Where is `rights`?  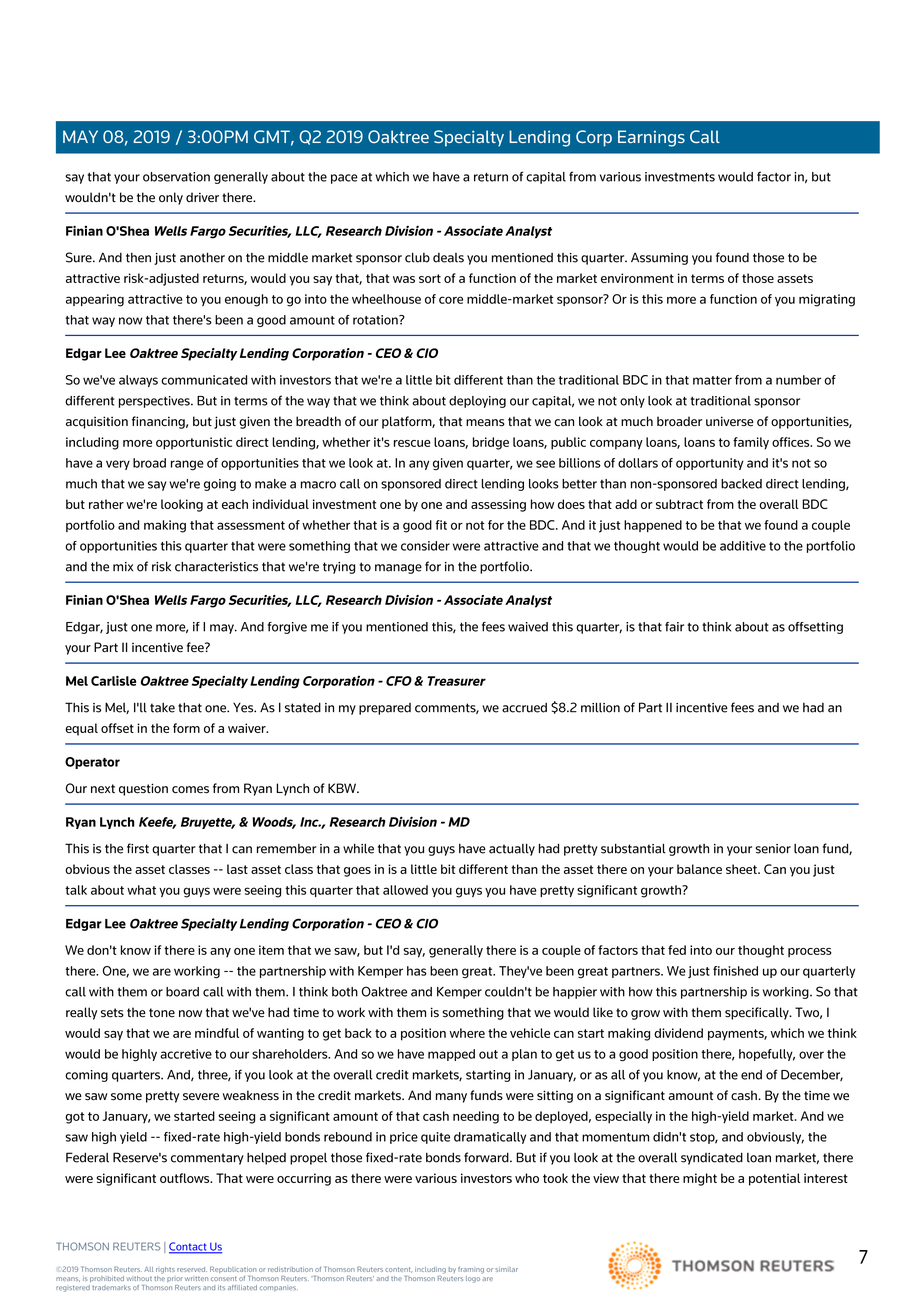
rights is located at coordinates (165, 1270).
